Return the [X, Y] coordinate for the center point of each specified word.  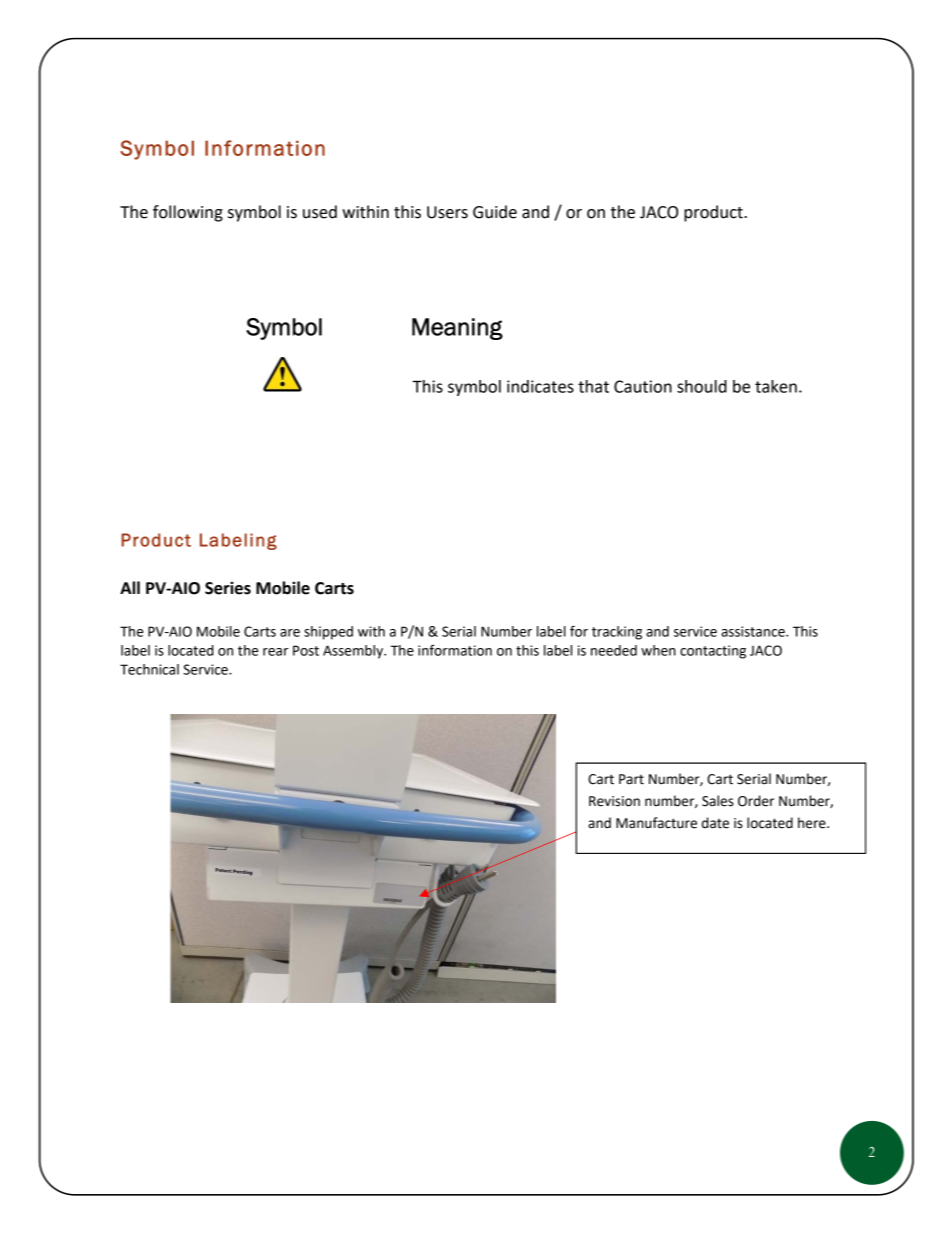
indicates [540, 386]
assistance [754, 631]
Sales [718, 801]
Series [228, 588]
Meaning [457, 329]
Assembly [354, 652]
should [702, 386]
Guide [495, 212]
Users [447, 212]
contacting [713, 652]
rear [275, 652]
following [188, 213]
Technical [149, 669]
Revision [614, 801]
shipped [328, 633]
